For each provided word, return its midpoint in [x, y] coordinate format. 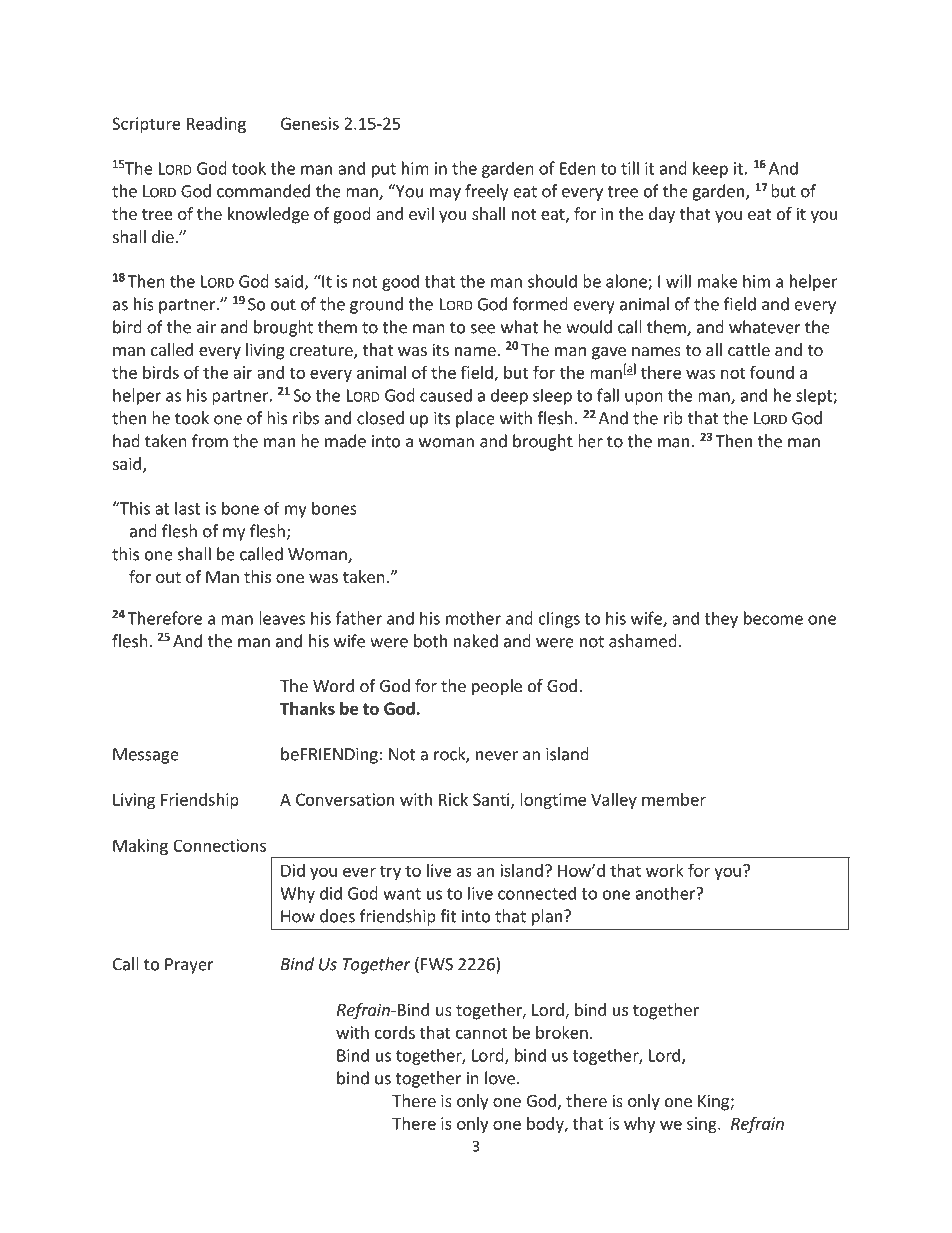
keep [710, 169]
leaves [282, 618]
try [390, 872]
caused [446, 395]
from [210, 441]
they [721, 619]
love [500, 1078]
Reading [216, 125]
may [445, 194]
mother [473, 618]
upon [644, 398]
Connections [219, 845]
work [665, 870]
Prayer [189, 966]
